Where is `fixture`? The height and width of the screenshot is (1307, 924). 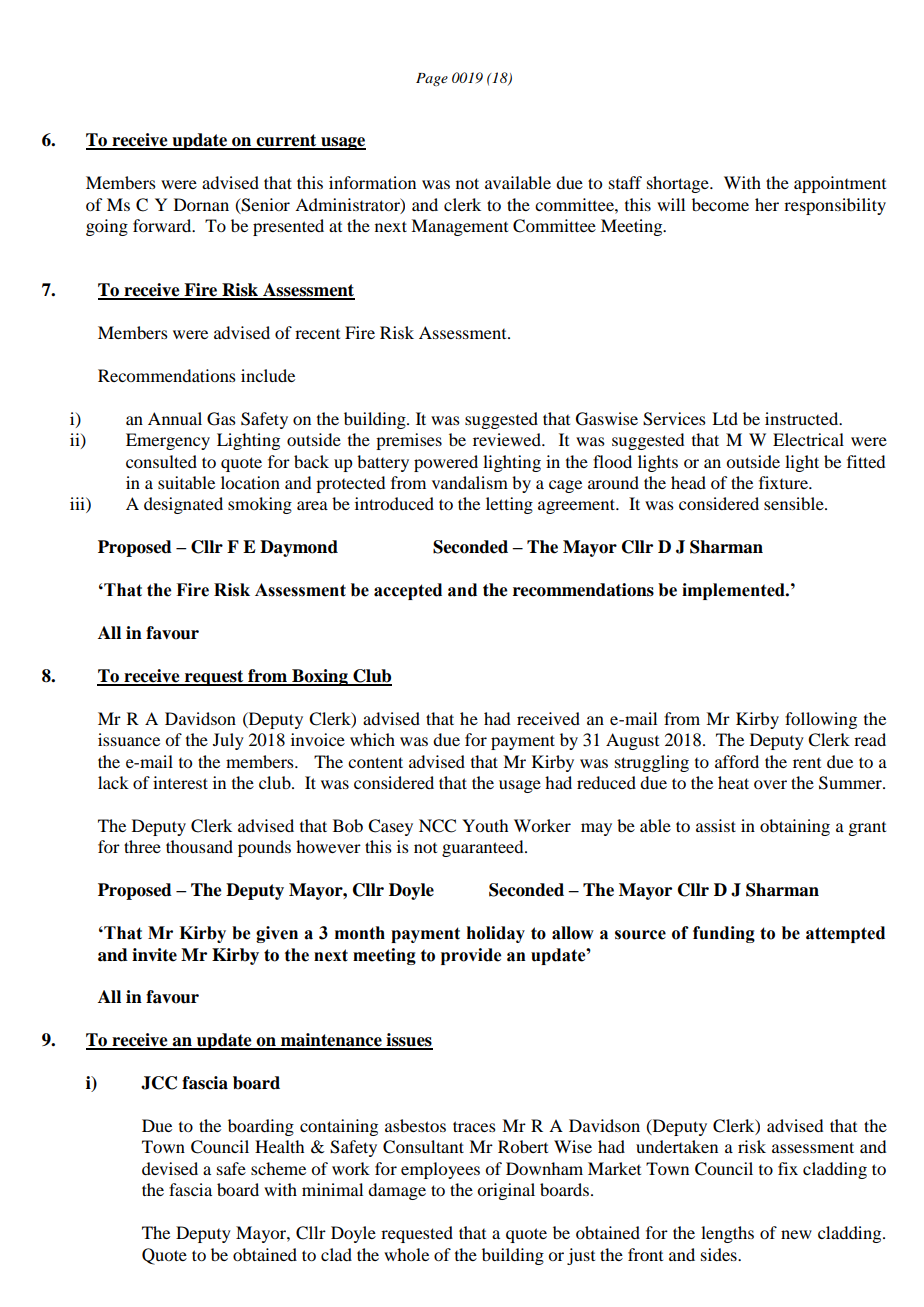
fixture is located at coordinates (784, 482).
